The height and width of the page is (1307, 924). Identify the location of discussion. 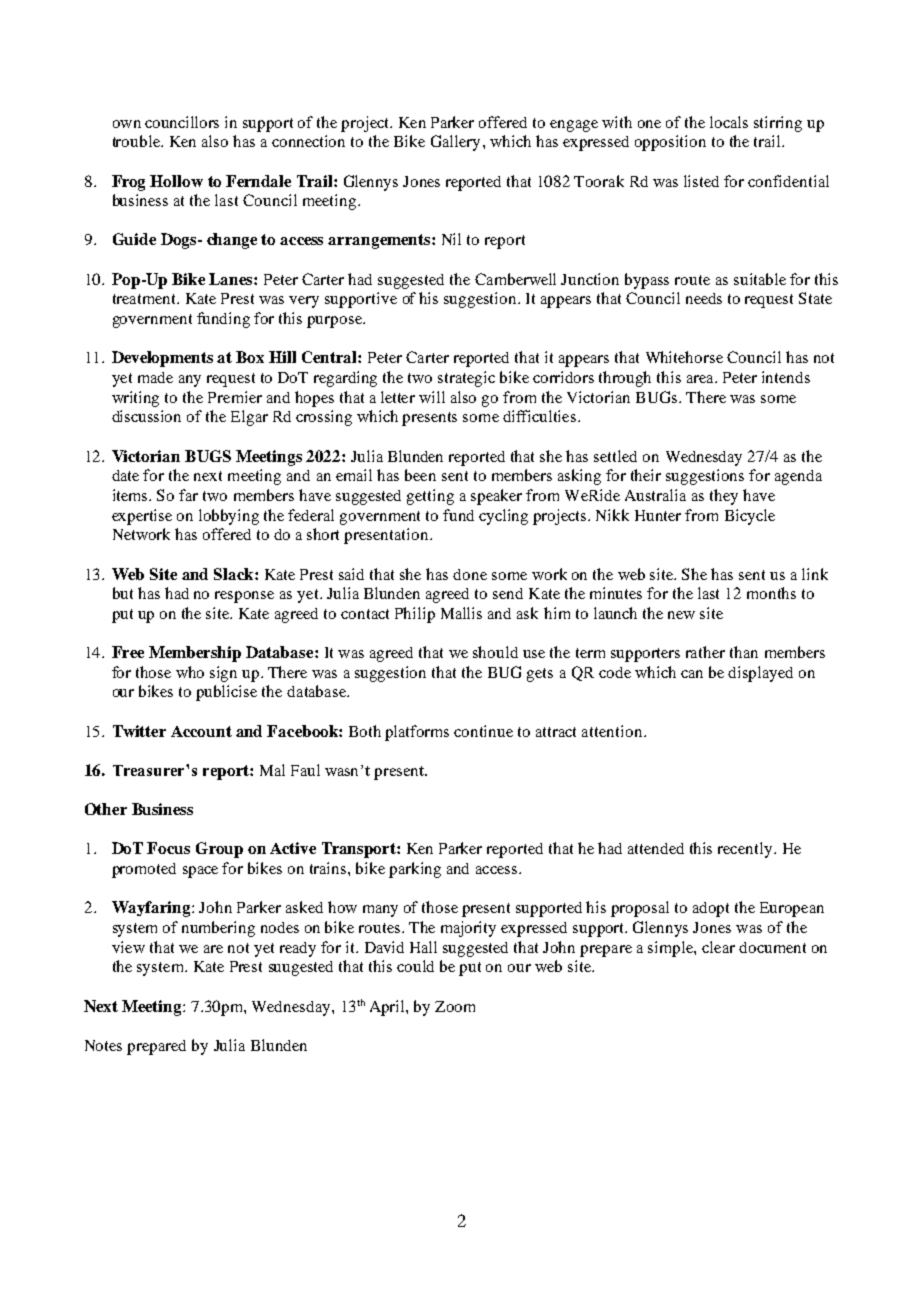
(146, 416).
